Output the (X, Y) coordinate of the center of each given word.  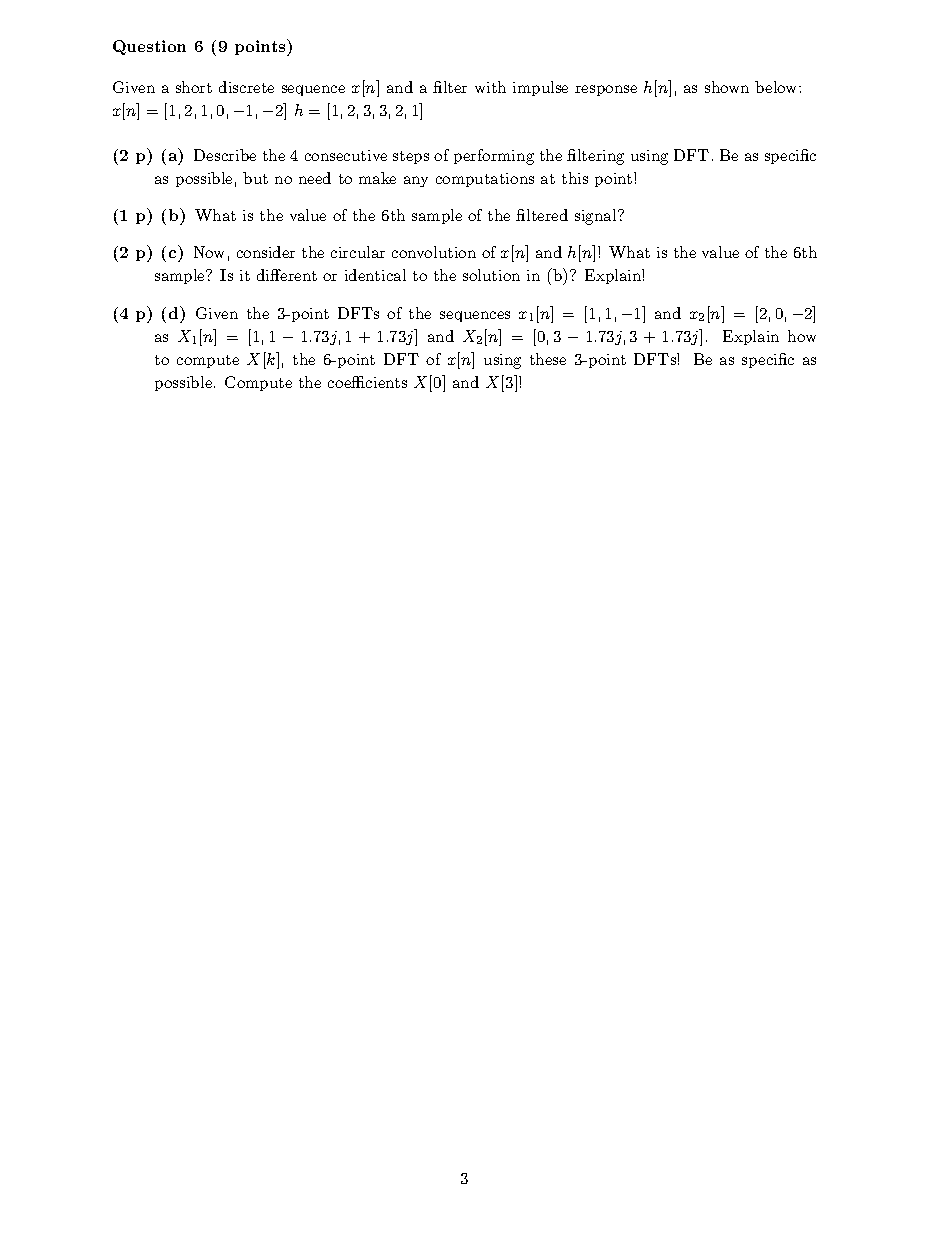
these (548, 359)
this (575, 178)
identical (375, 275)
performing (494, 157)
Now (209, 252)
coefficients (367, 382)
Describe (225, 155)
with (490, 87)
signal (597, 217)
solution (491, 275)
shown (727, 87)
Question (149, 47)
